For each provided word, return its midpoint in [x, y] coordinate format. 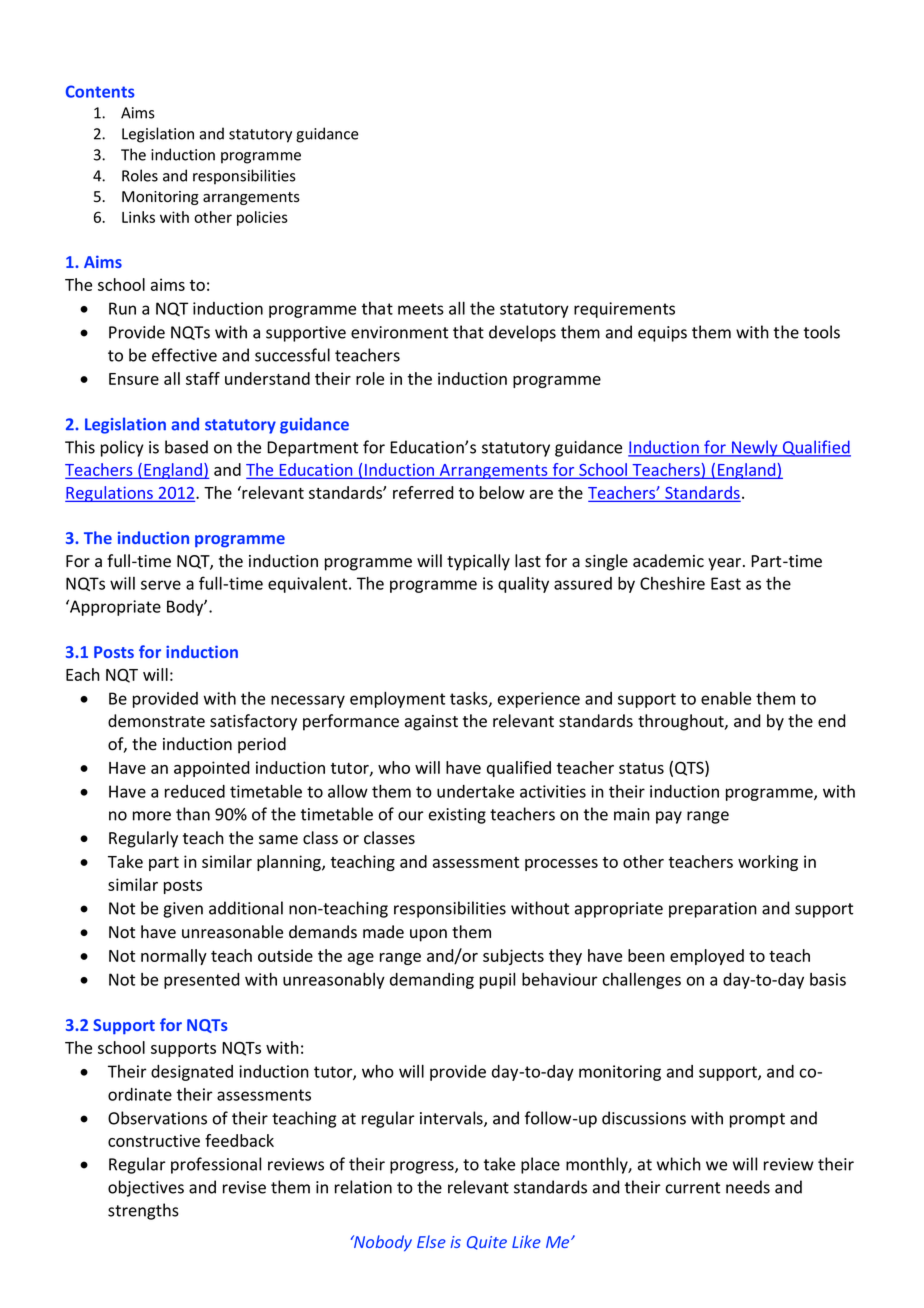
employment [397, 700]
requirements [624, 310]
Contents [100, 91]
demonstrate [156, 721]
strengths [143, 1211]
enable [726, 698]
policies [262, 218]
